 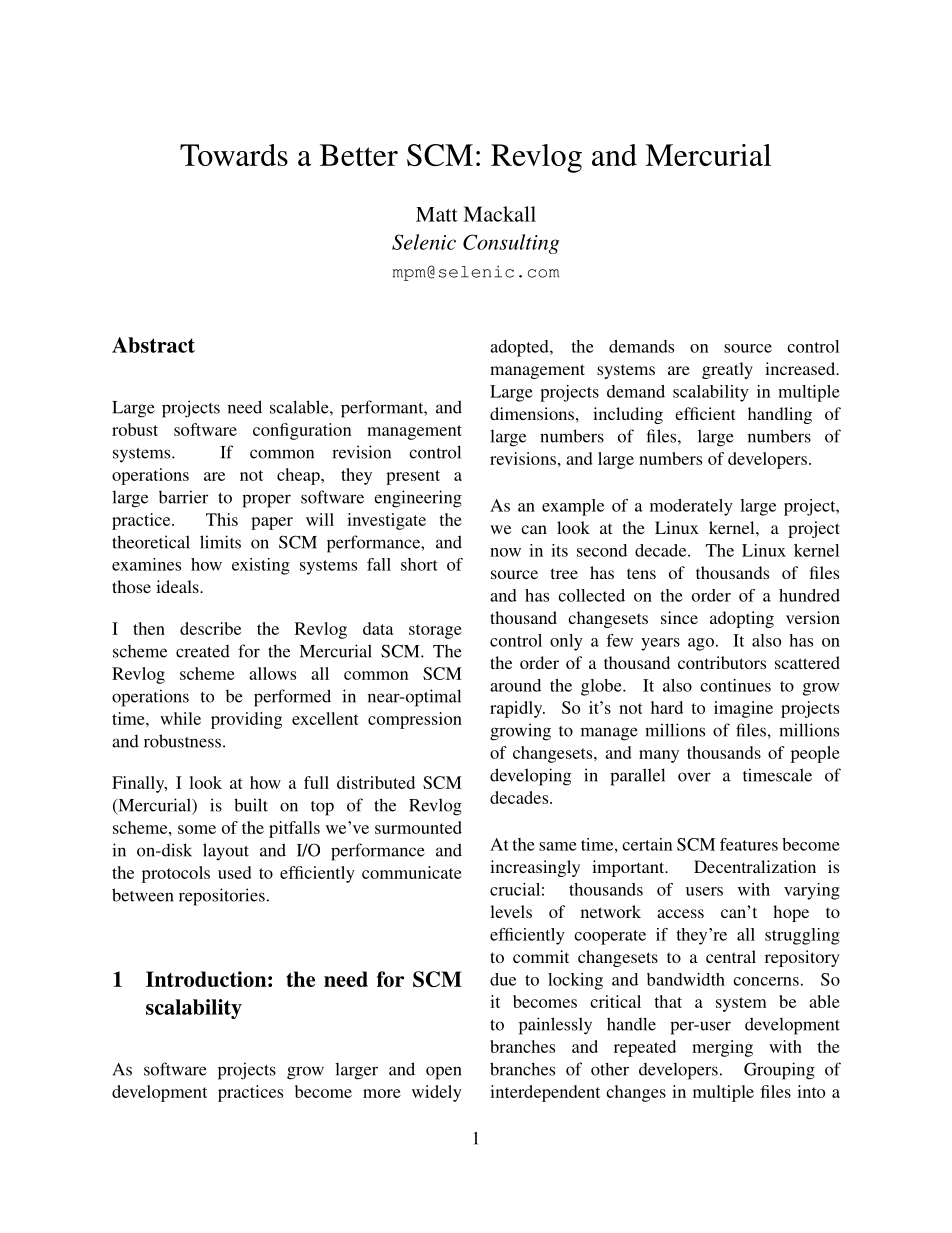 I want to click on describe, so click(x=210, y=628).
